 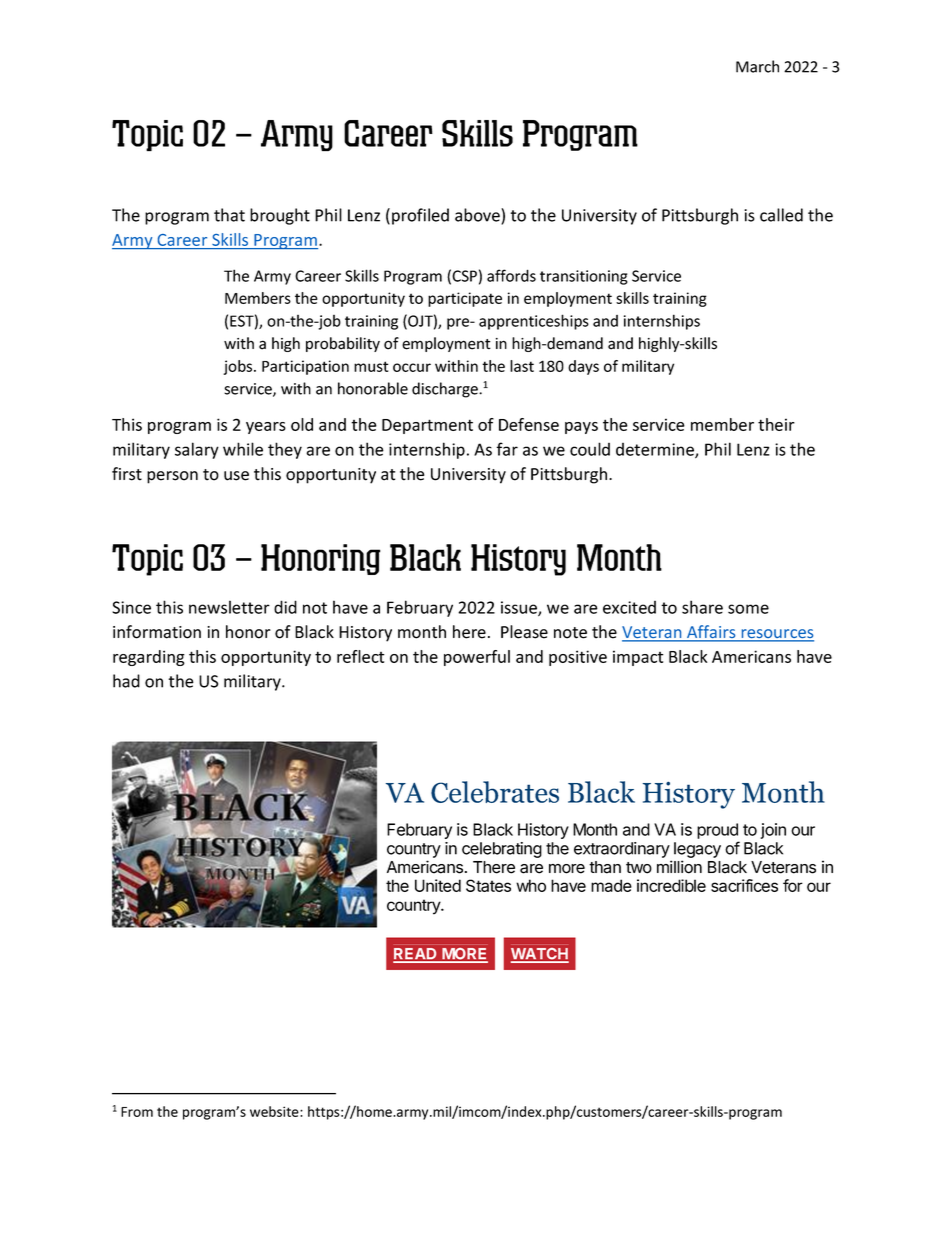 I want to click on incredible, so click(x=671, y=885).
